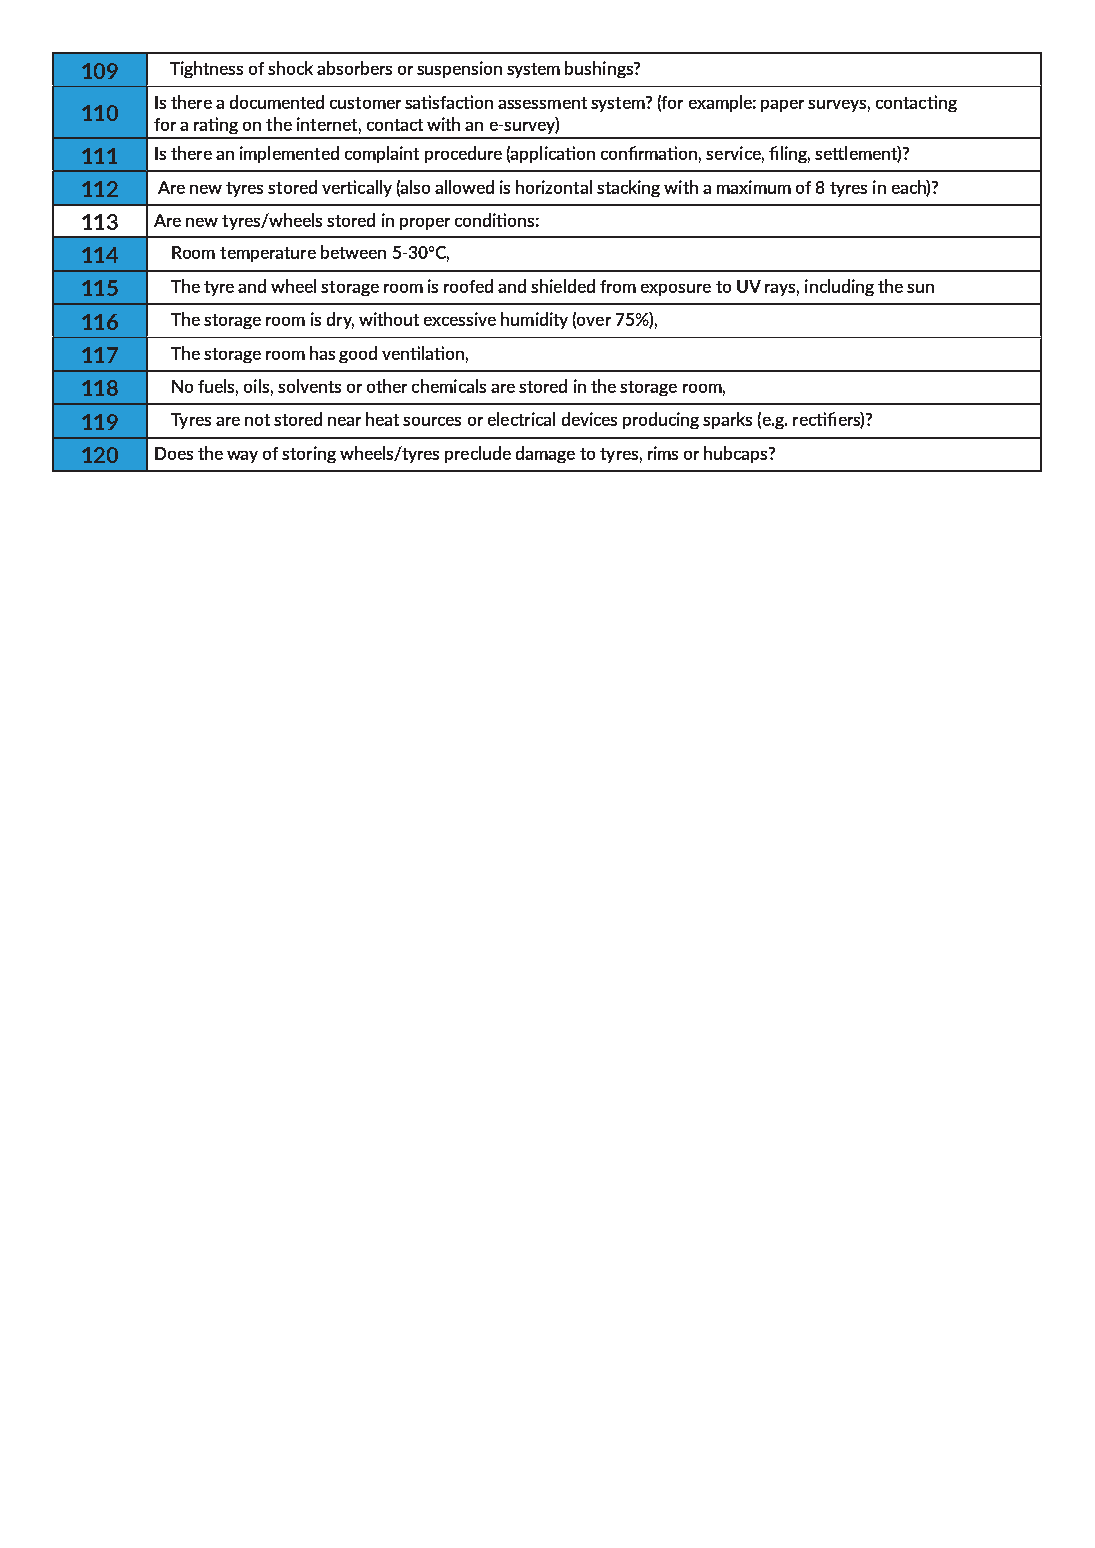 This page has width=1095, height=1548. I want to click on maximum, so click(754, 187).
